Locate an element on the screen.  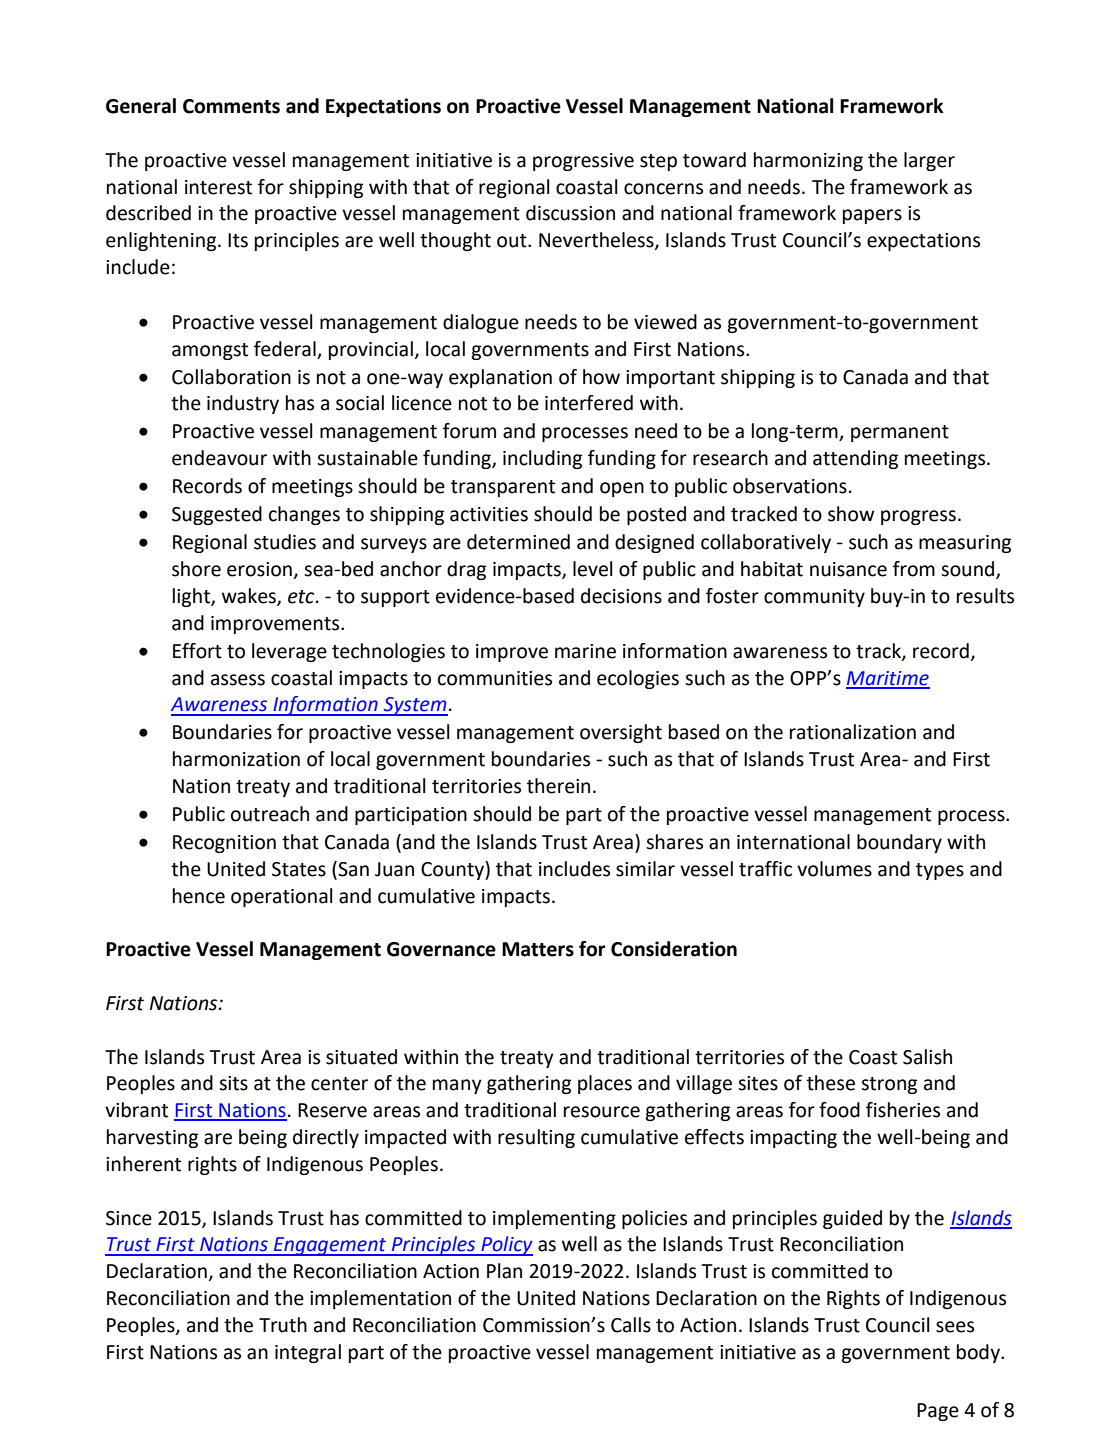
volumes is located at coordinates (834, 869).
